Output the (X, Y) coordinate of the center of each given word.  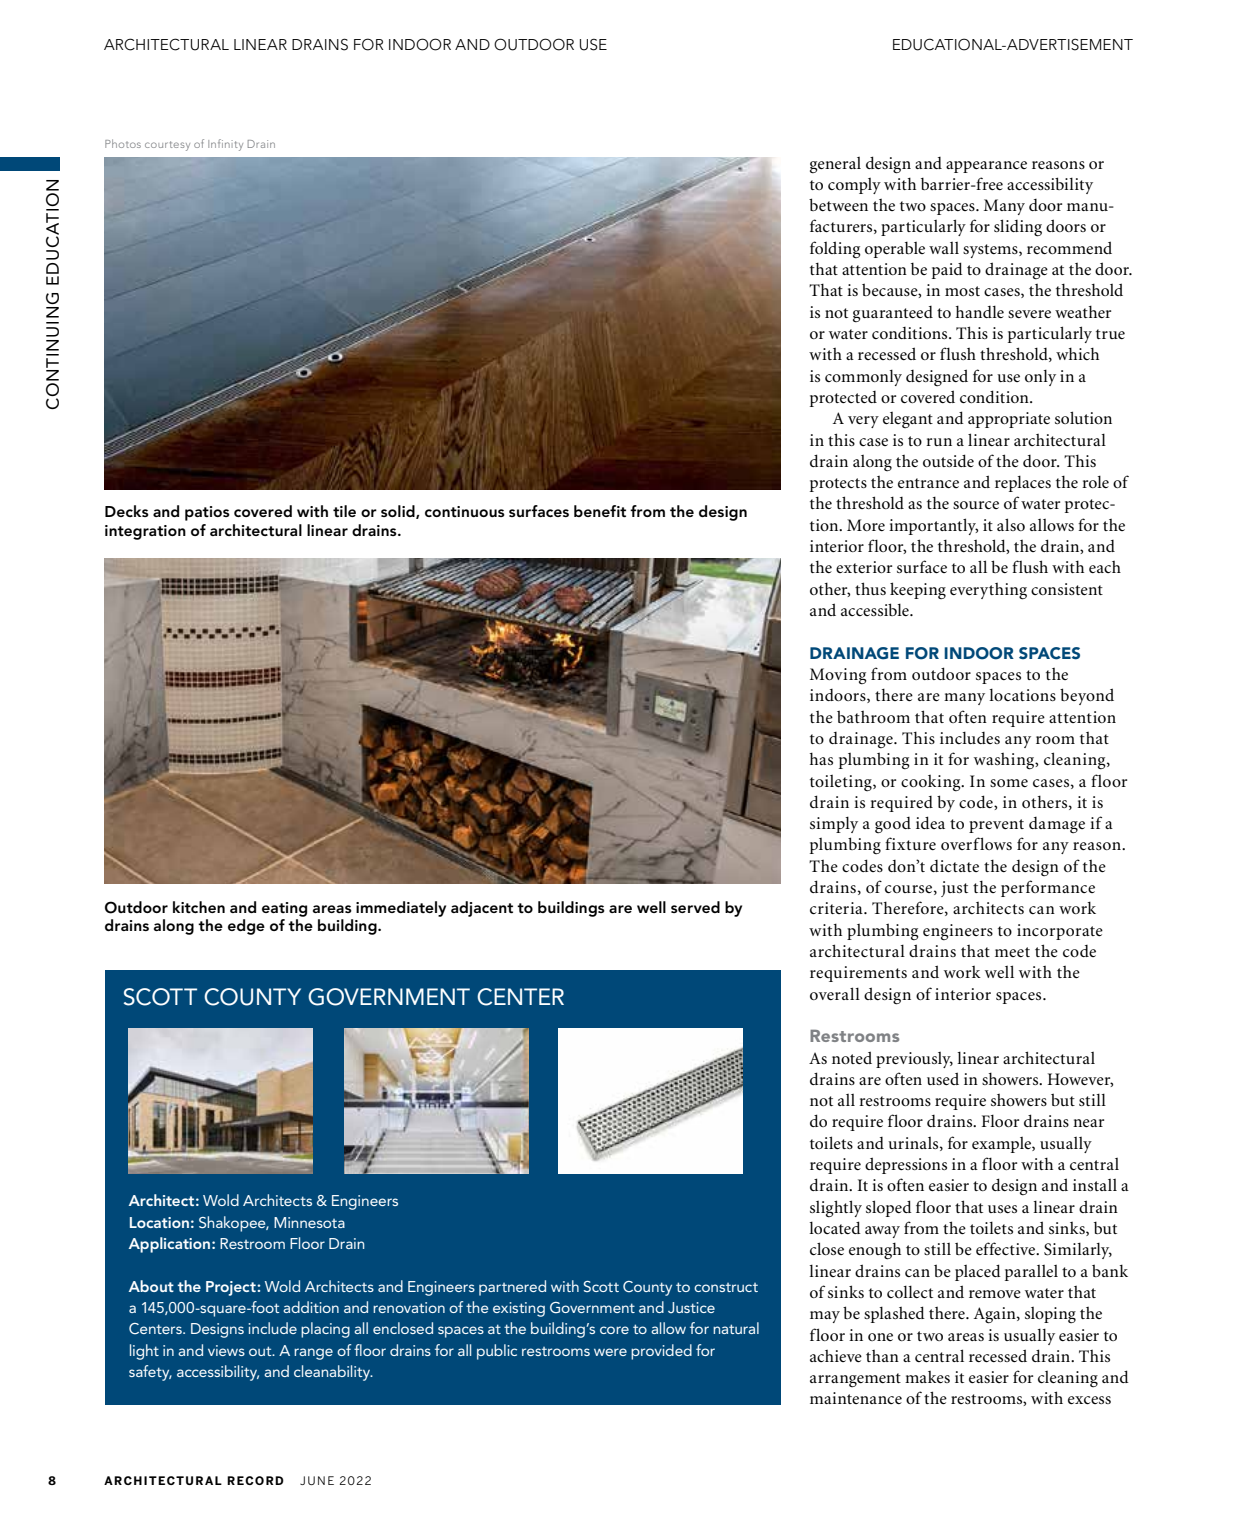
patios (207, 513)
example (1002, 1145)
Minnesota (309, 1222)
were (610, 1352)
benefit (600, 511)
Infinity (225, 145)
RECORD (255, 1480)
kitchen (199, 907)
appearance (986, 167)
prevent (996, 826)
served (695, 907)
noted (852, 1057)
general (835, 165)
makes (927, 1377)
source (976, 505)
